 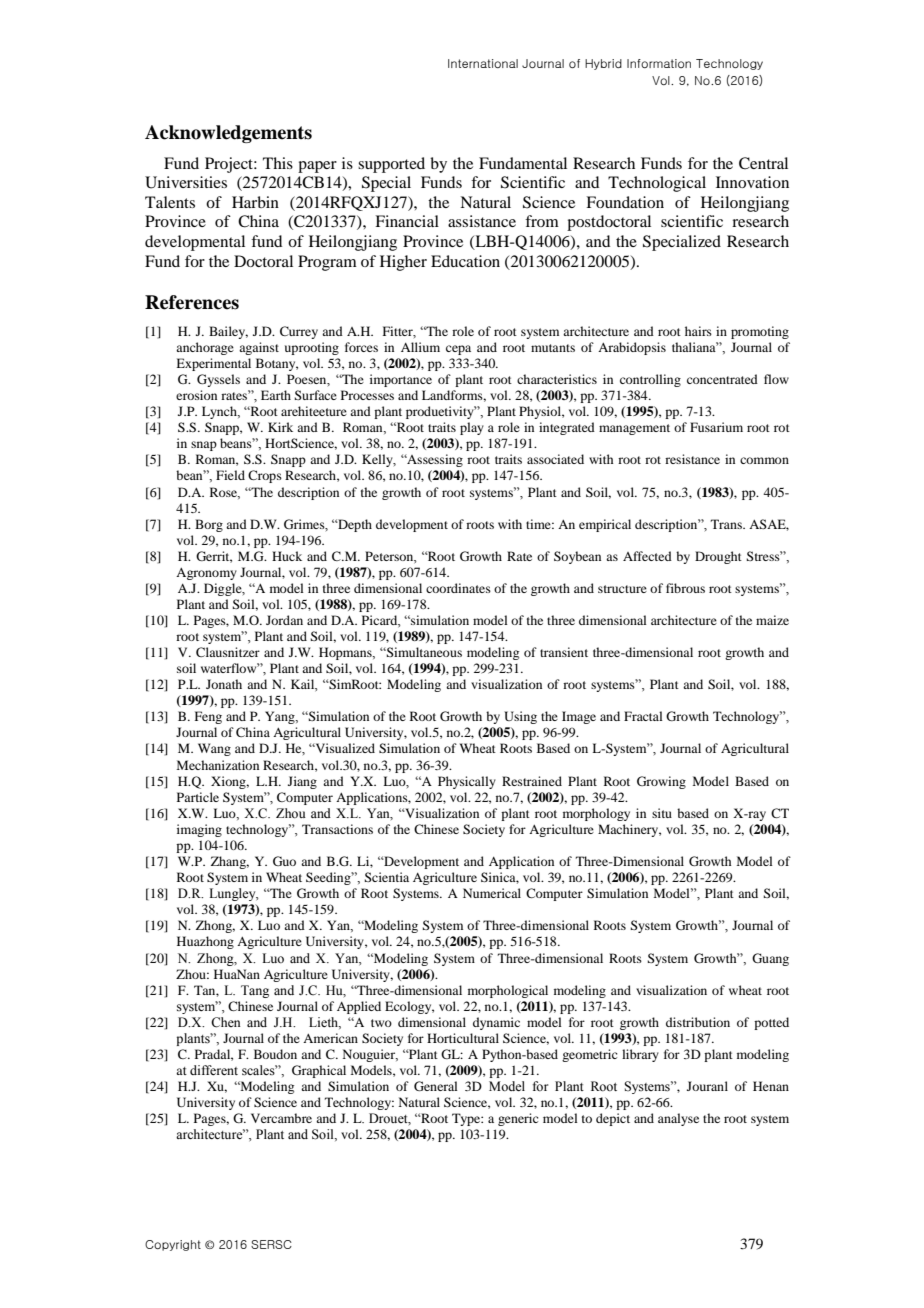 I want to click on Jordan, so click(x=284, y=620).
